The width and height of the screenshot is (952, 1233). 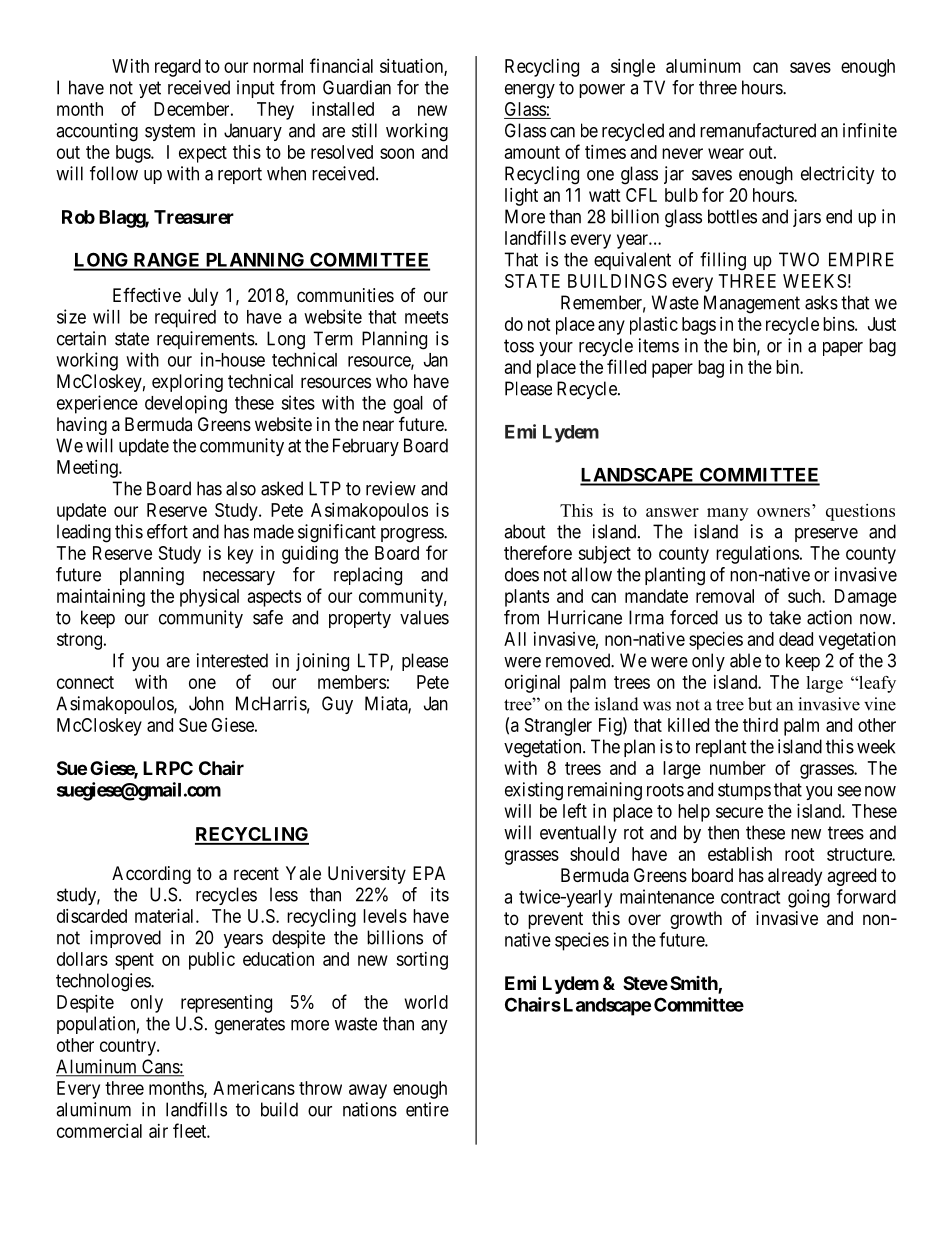 What do you see at coordinates (206, 703) in the screenshot?
I see `John` at bounding box center [206, 703].
